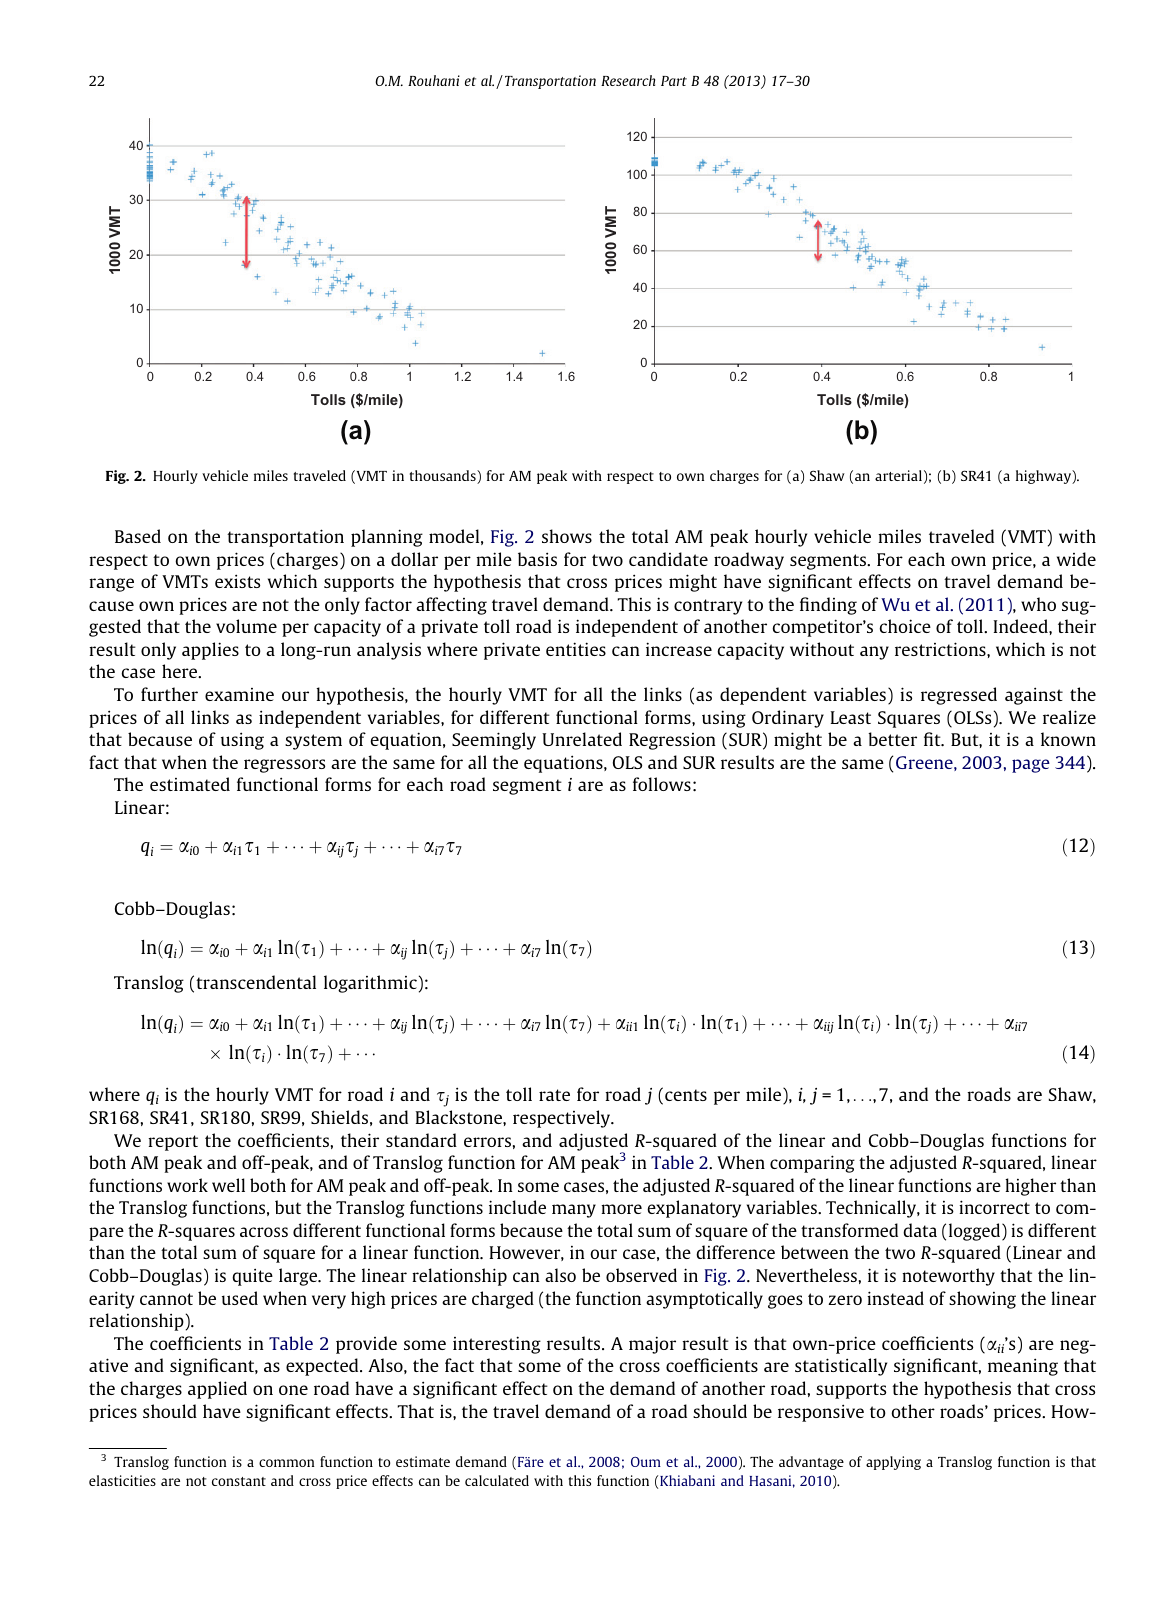  What do you see at coordinates (628, 80) in the document?
I see `Research` at bounding box center [628, 80].
